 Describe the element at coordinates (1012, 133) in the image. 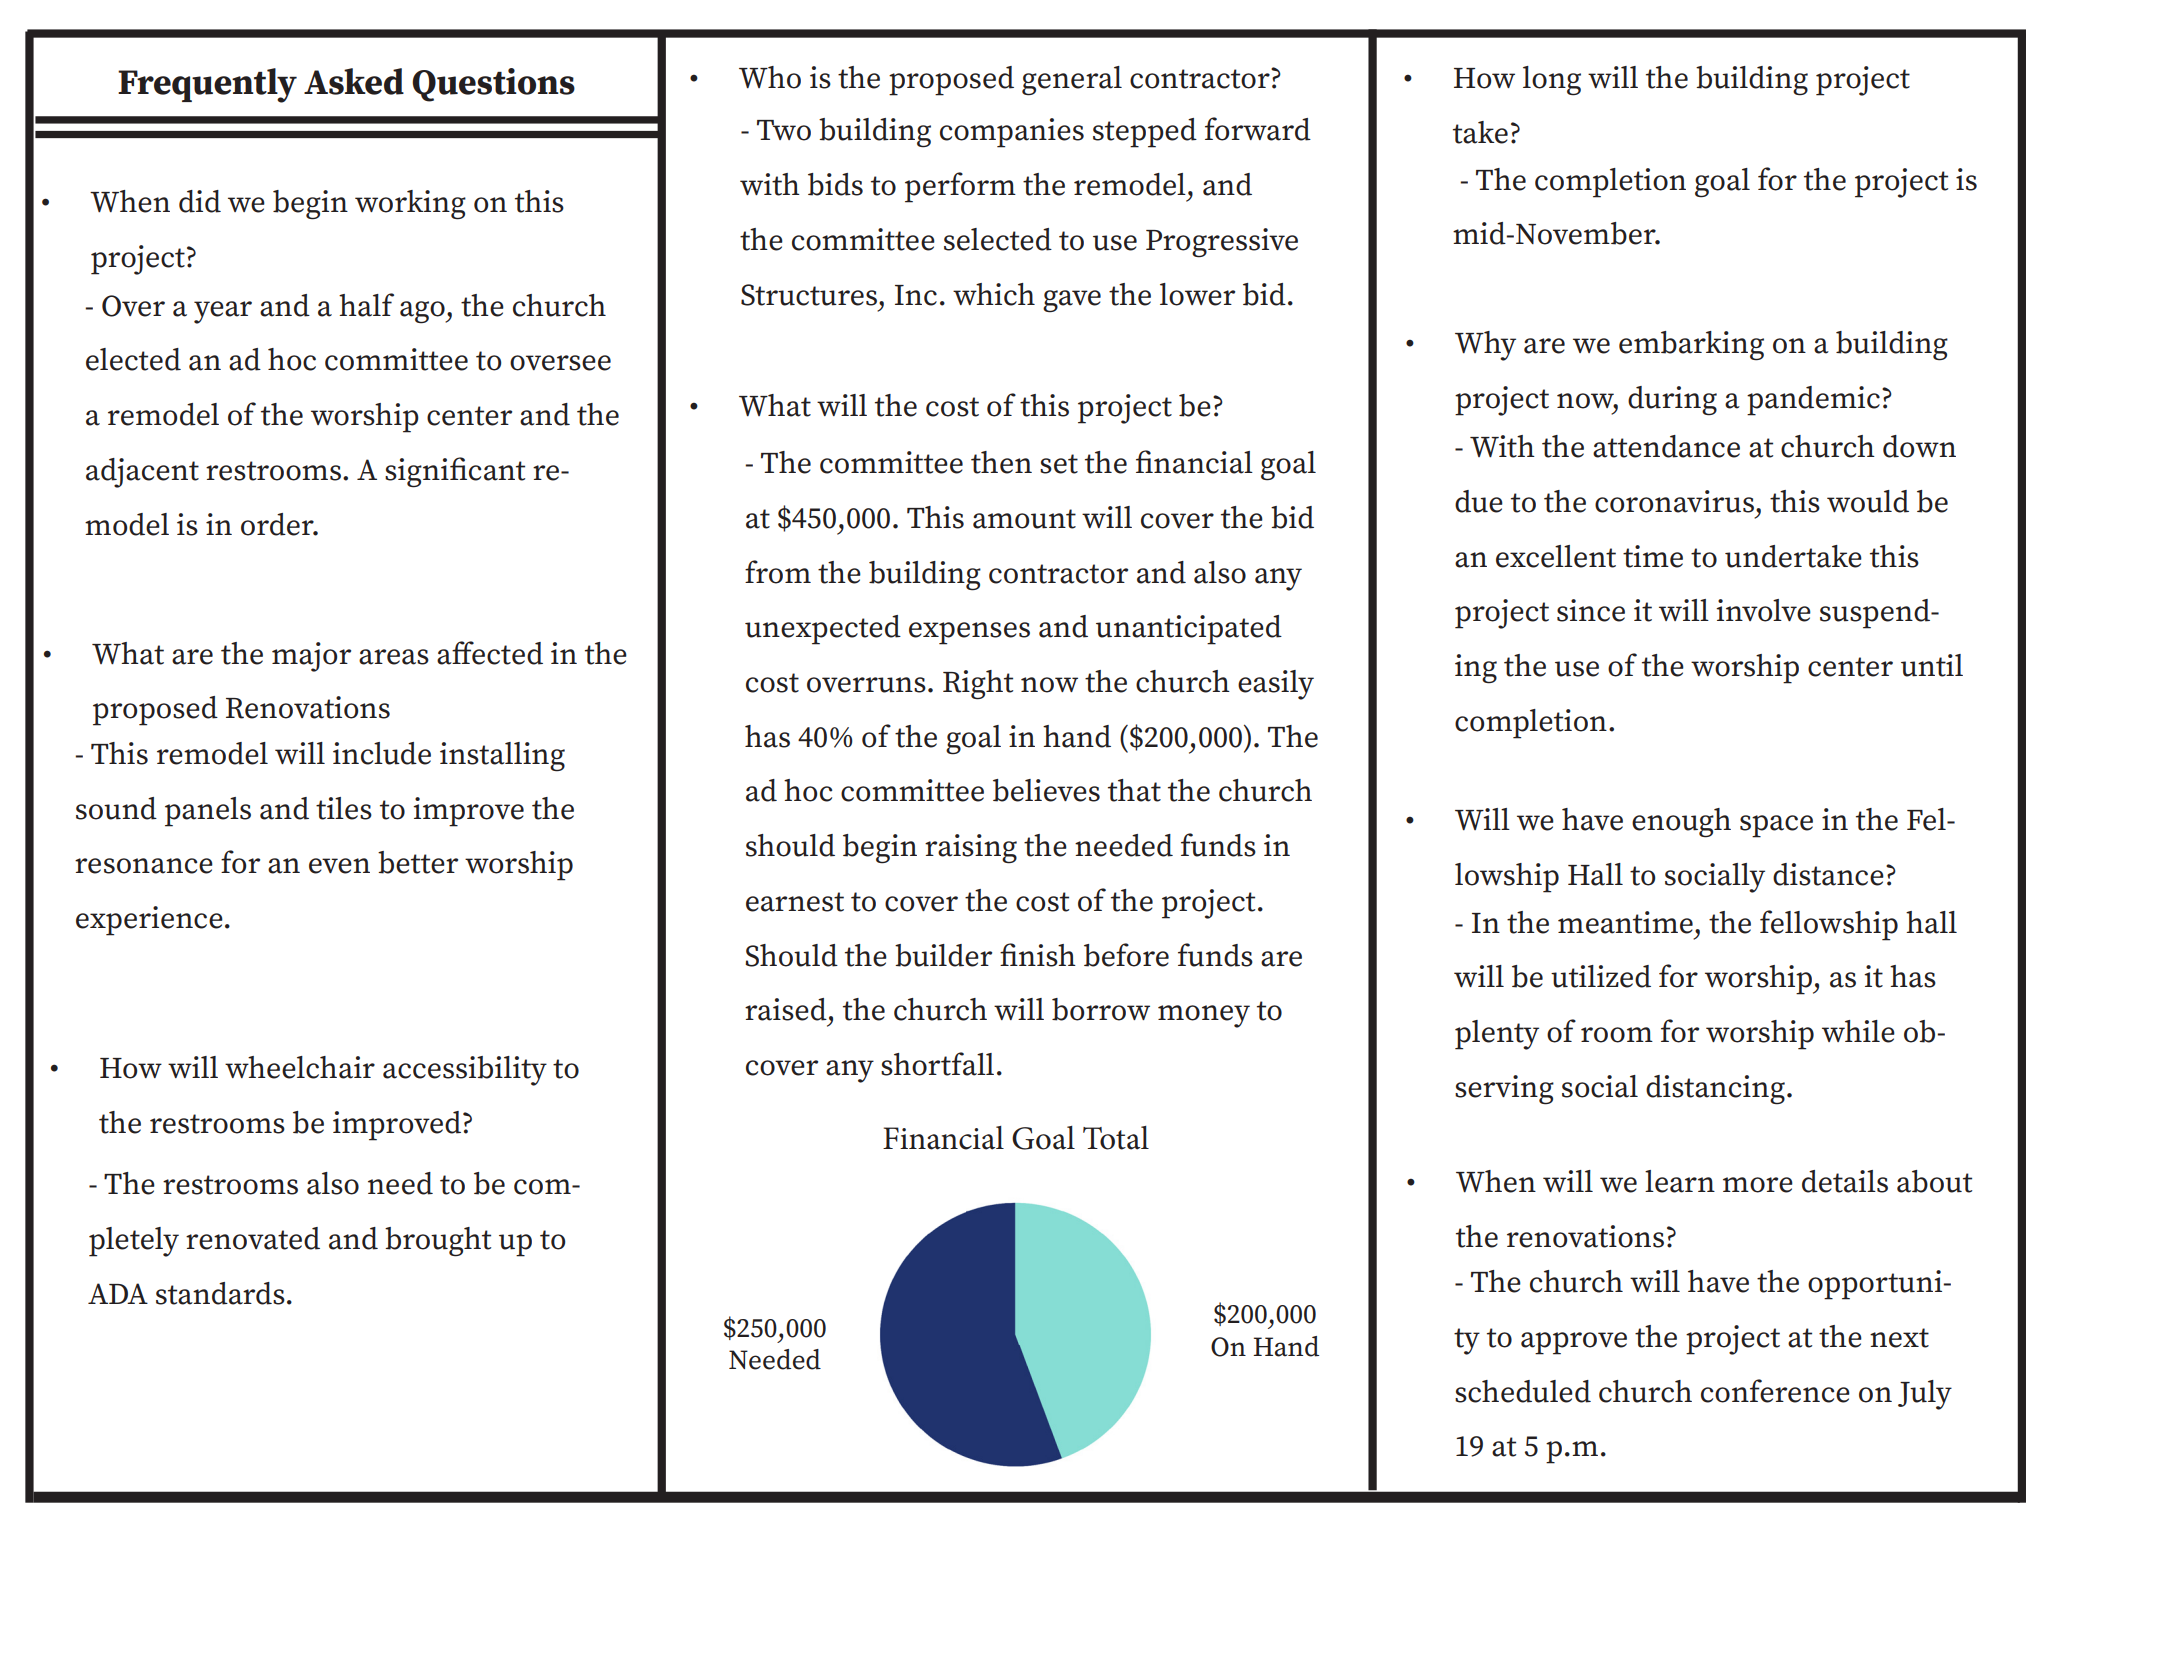

I see `companies` at that location.
